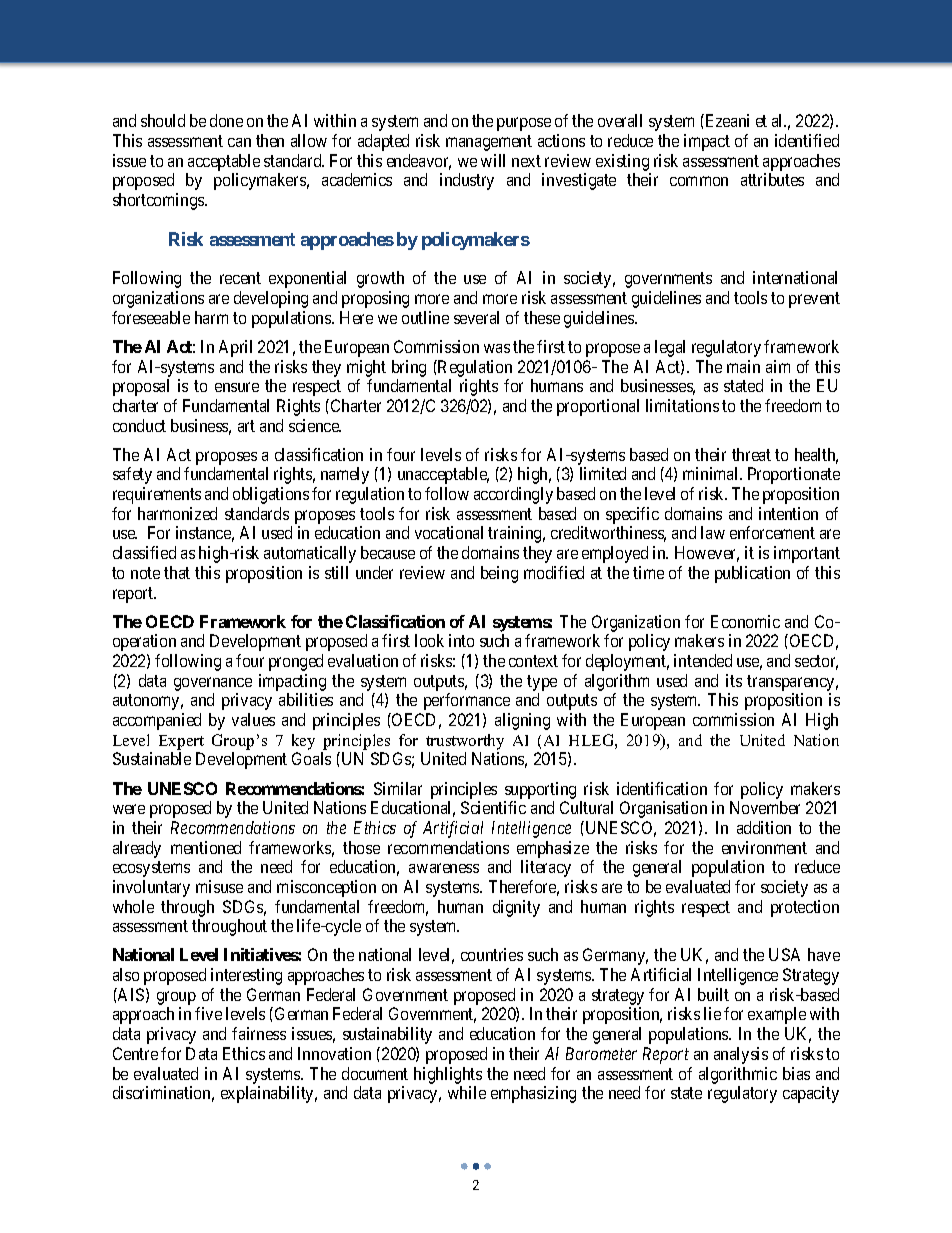 The width and height of the screenshot is (952, 1233). What do you see at coordinates (772, 179) in the screenshot?
I see `attributes` at bounding box center [772, 179].
